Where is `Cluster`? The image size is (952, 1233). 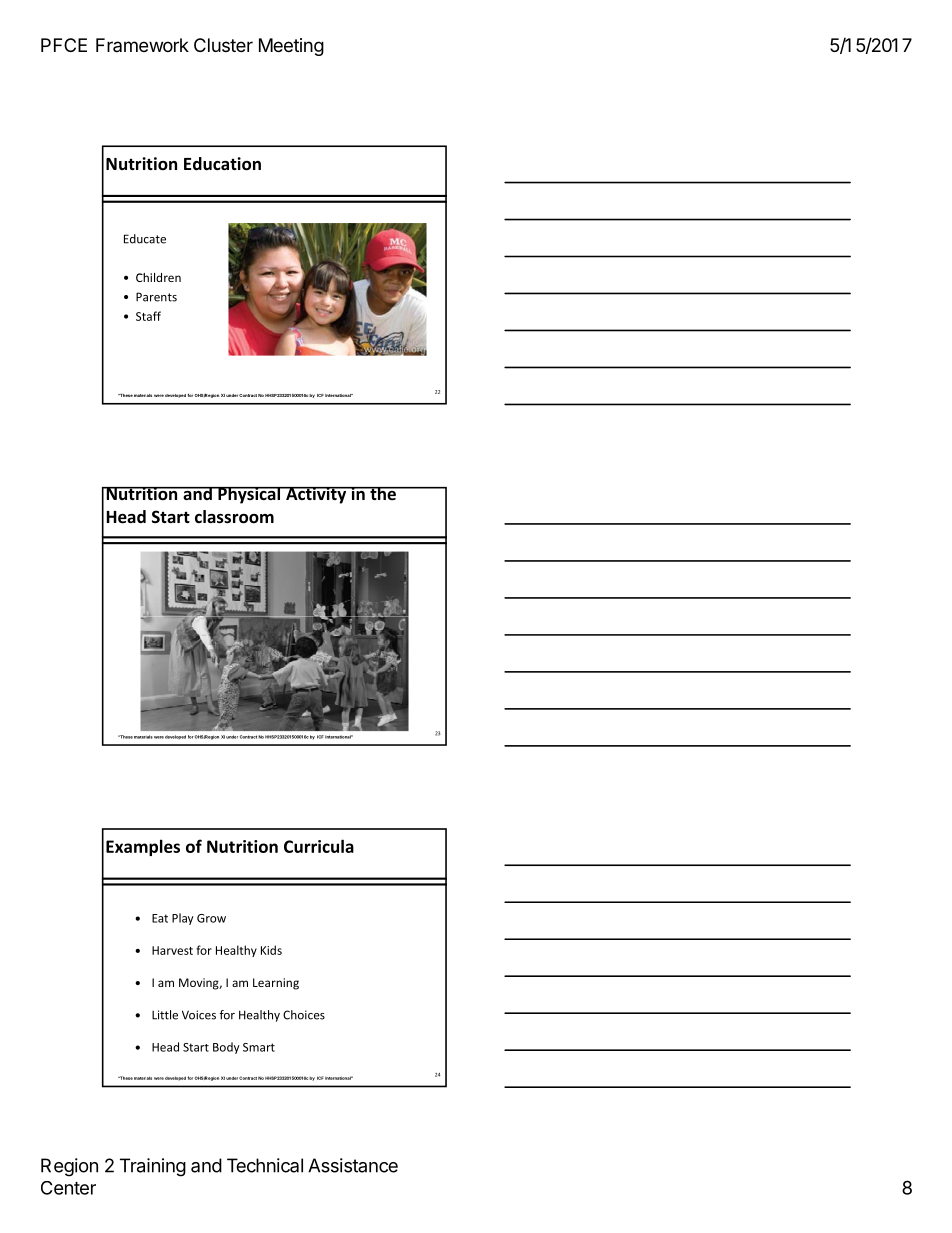
Cluster is located at coordinates (223, 45).
